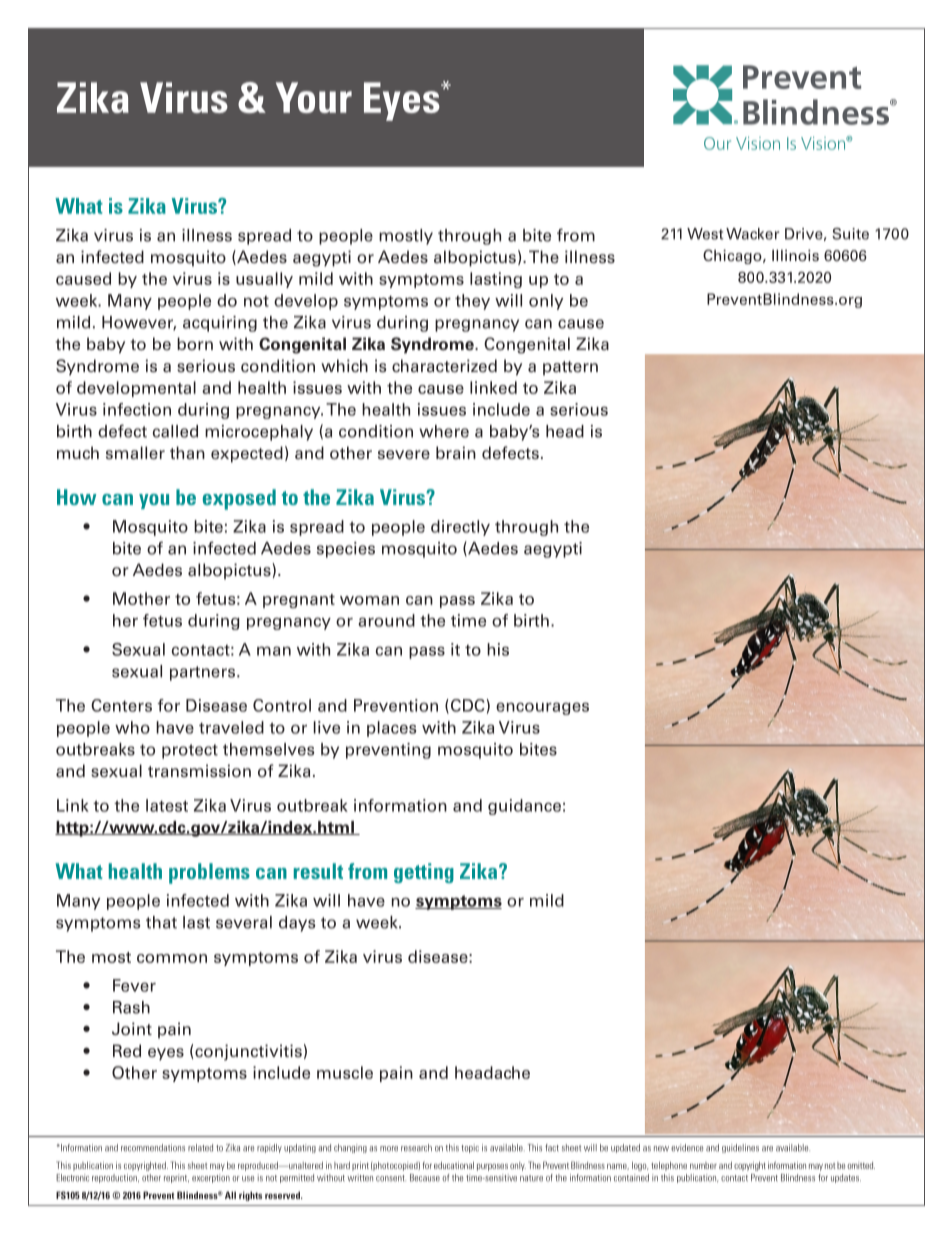  I want to click on recommendations, so click(153, 1148).
